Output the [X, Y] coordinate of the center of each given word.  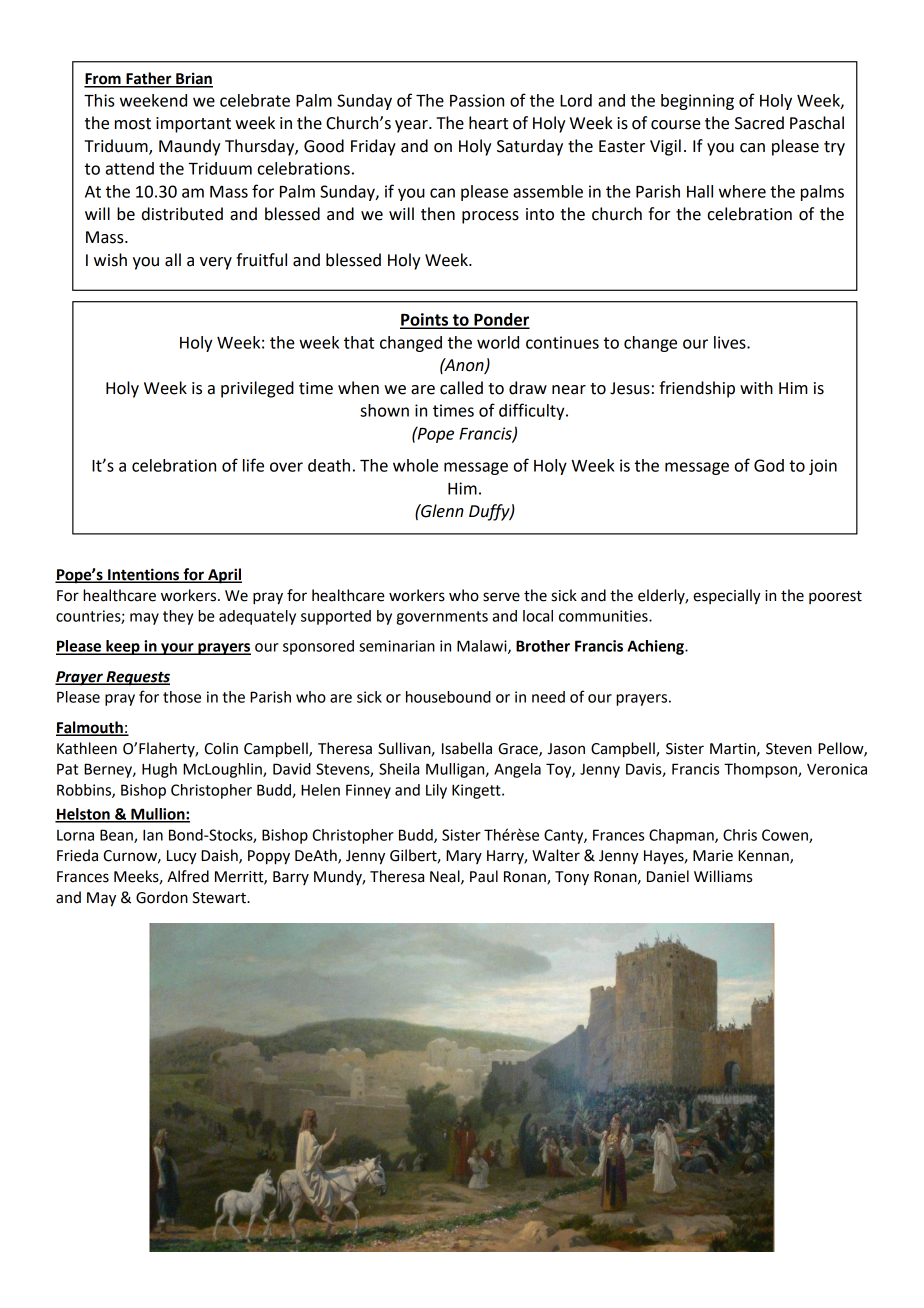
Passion [477, 100]
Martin [734, 749]
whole [415, 465]
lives [731, 342]
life [253, 465]
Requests [137, 678]
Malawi [483, 647]
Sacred [759, 123]
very [216, 263]
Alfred [188, 876]
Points [425, 320]
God [769, 465]
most [133, 124]
